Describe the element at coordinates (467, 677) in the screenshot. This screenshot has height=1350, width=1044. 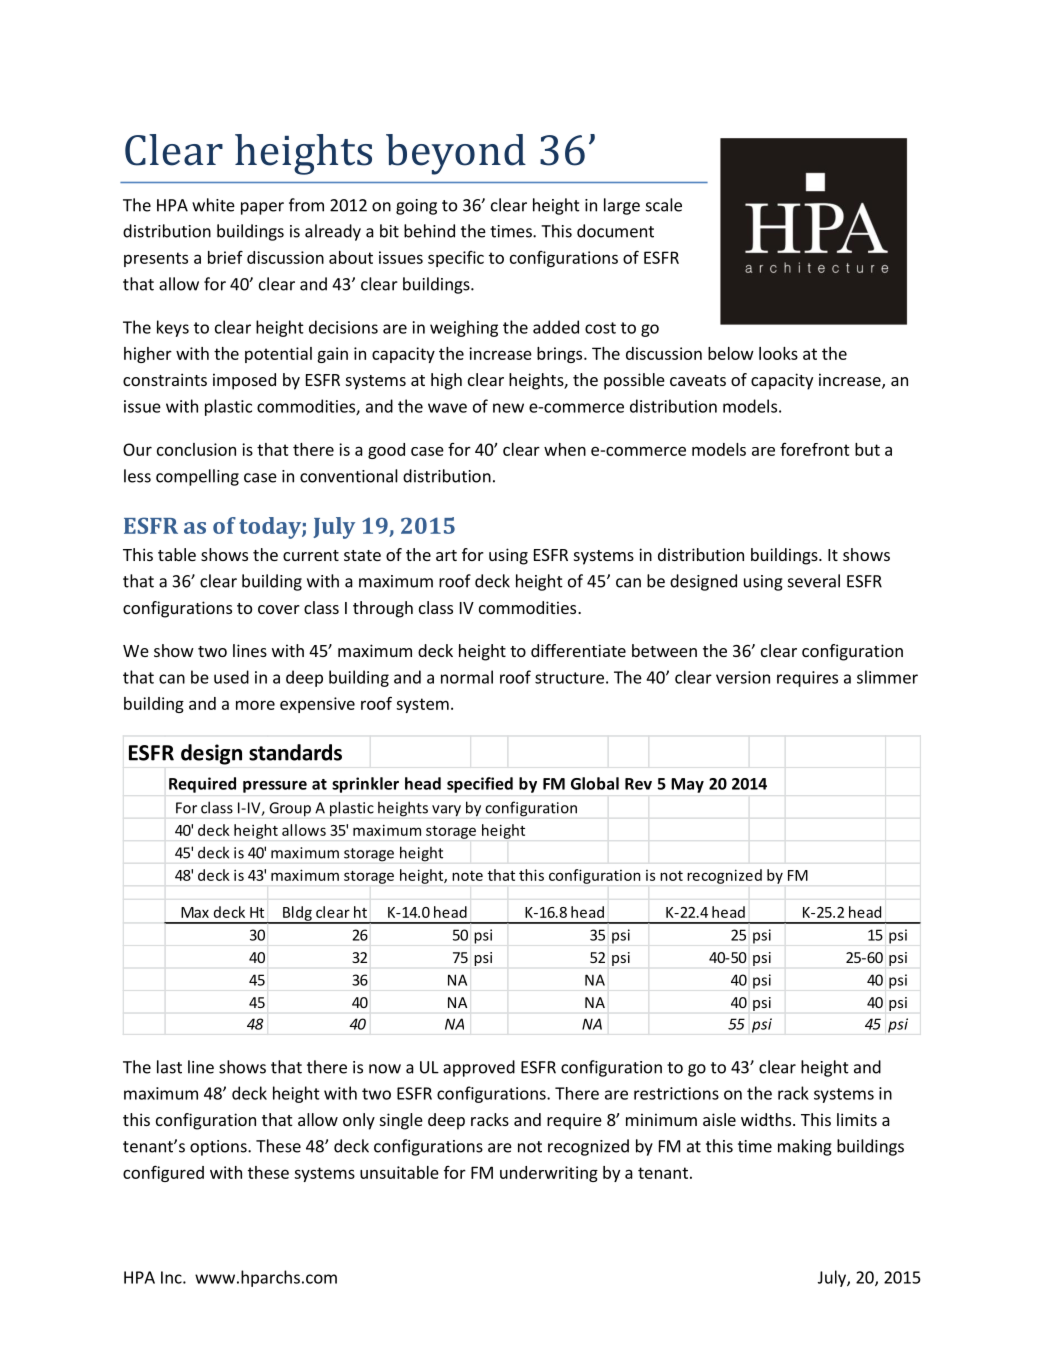
I see `normal` at that location.
